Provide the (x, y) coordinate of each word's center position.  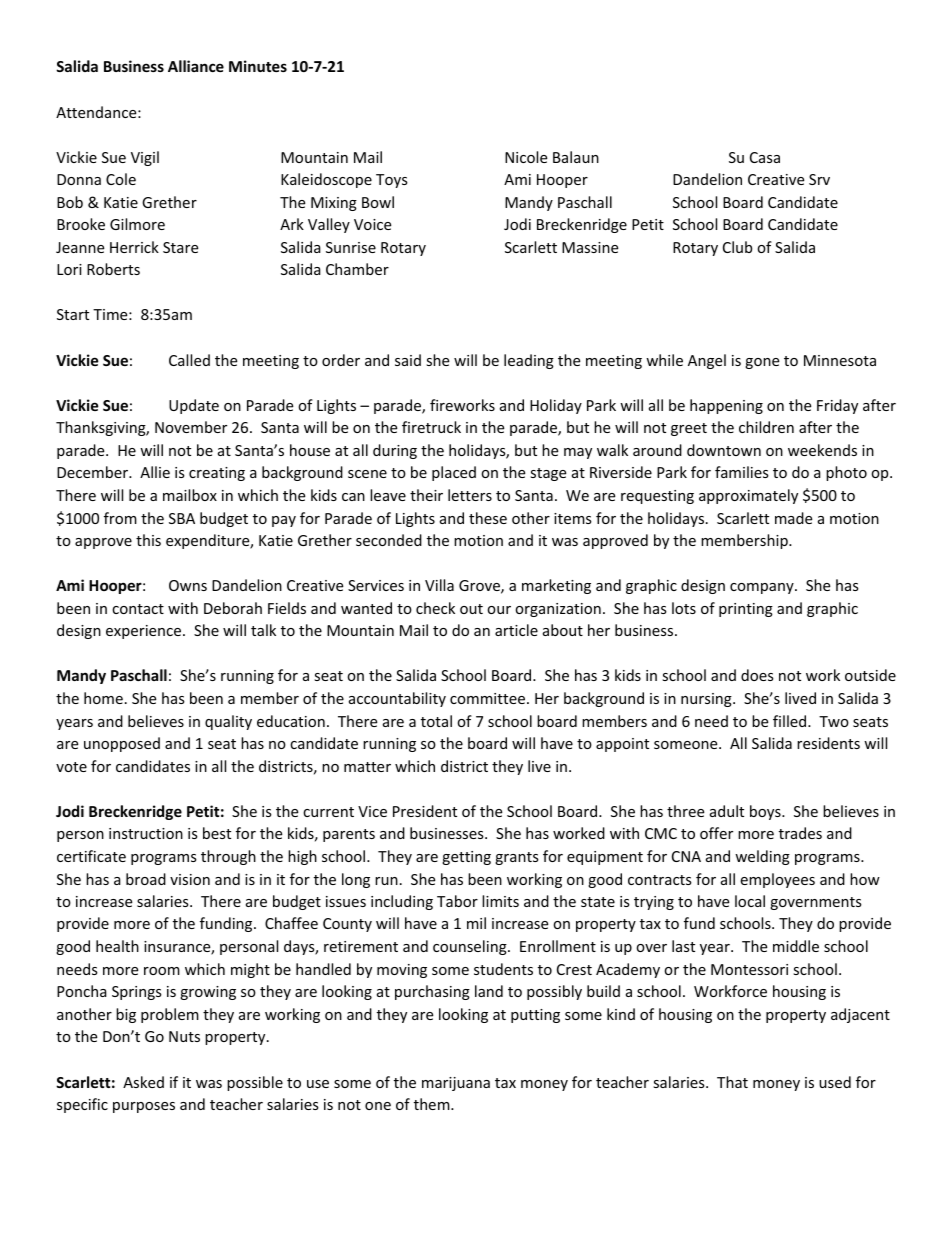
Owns (188, 585)
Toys (392, 181)
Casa (765, 157)
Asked (143, 1082)
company (763, 588)
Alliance (196, 66)
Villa (439, 585)
